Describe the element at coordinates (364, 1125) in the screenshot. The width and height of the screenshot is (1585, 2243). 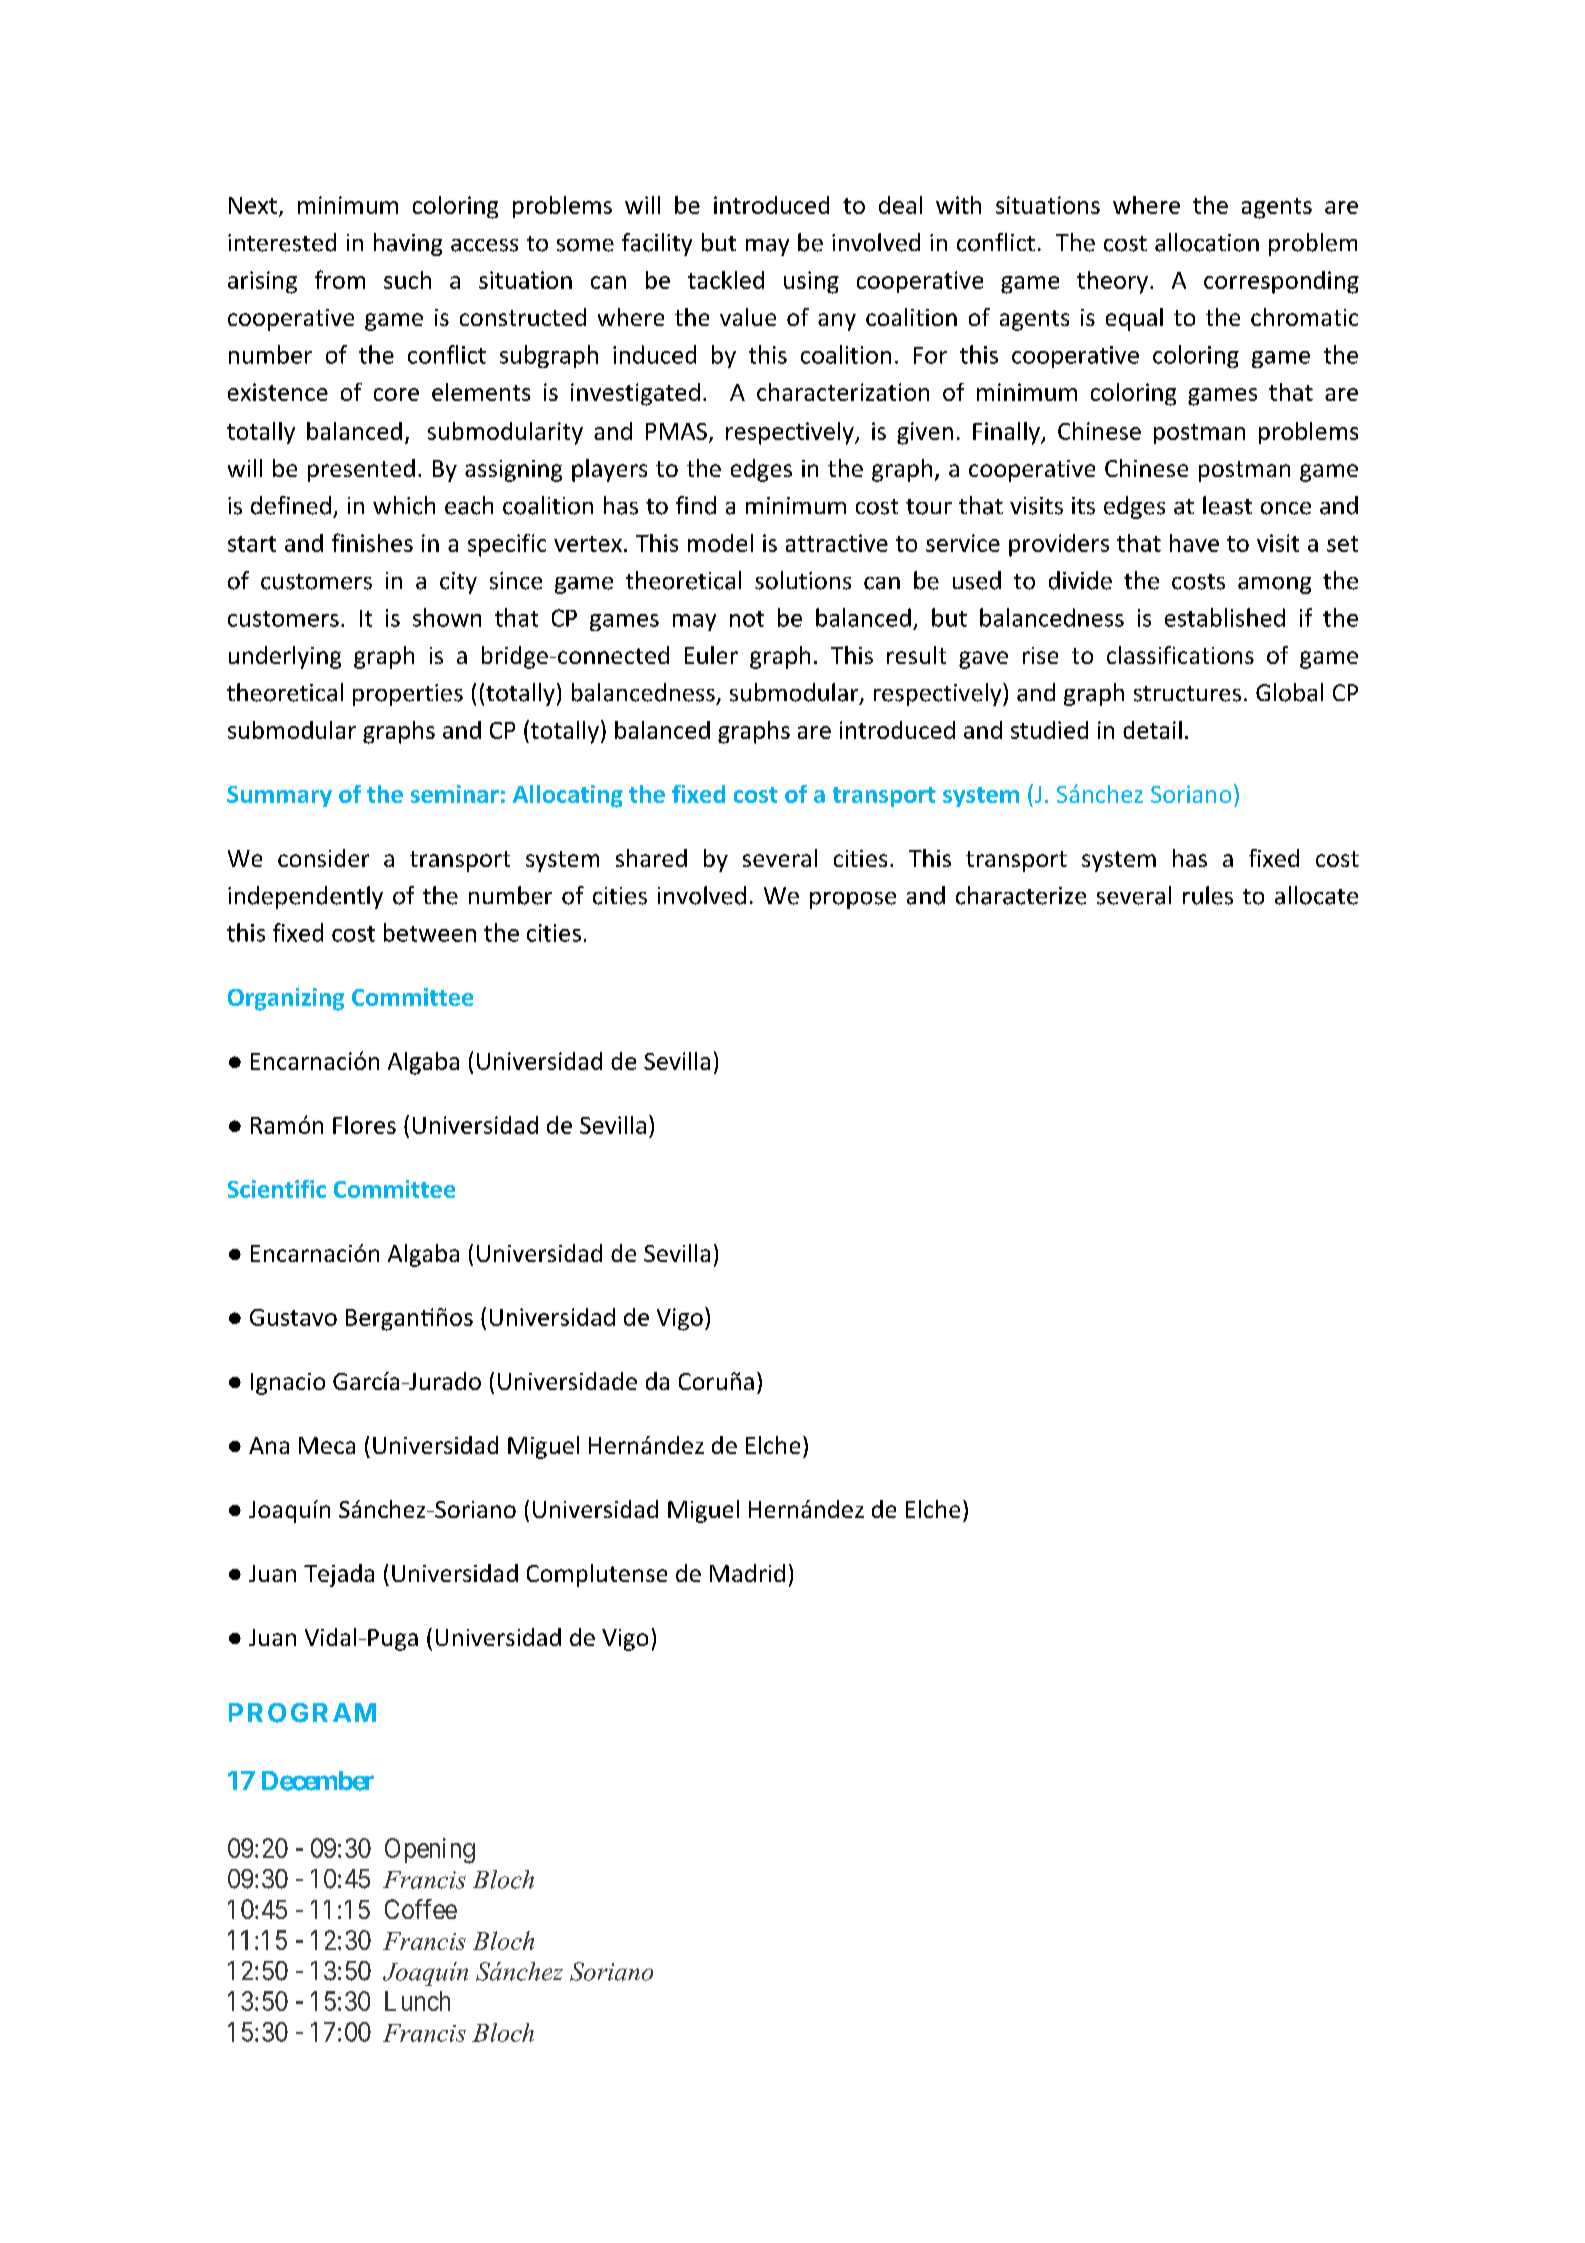
I see `Flores` at that location.
